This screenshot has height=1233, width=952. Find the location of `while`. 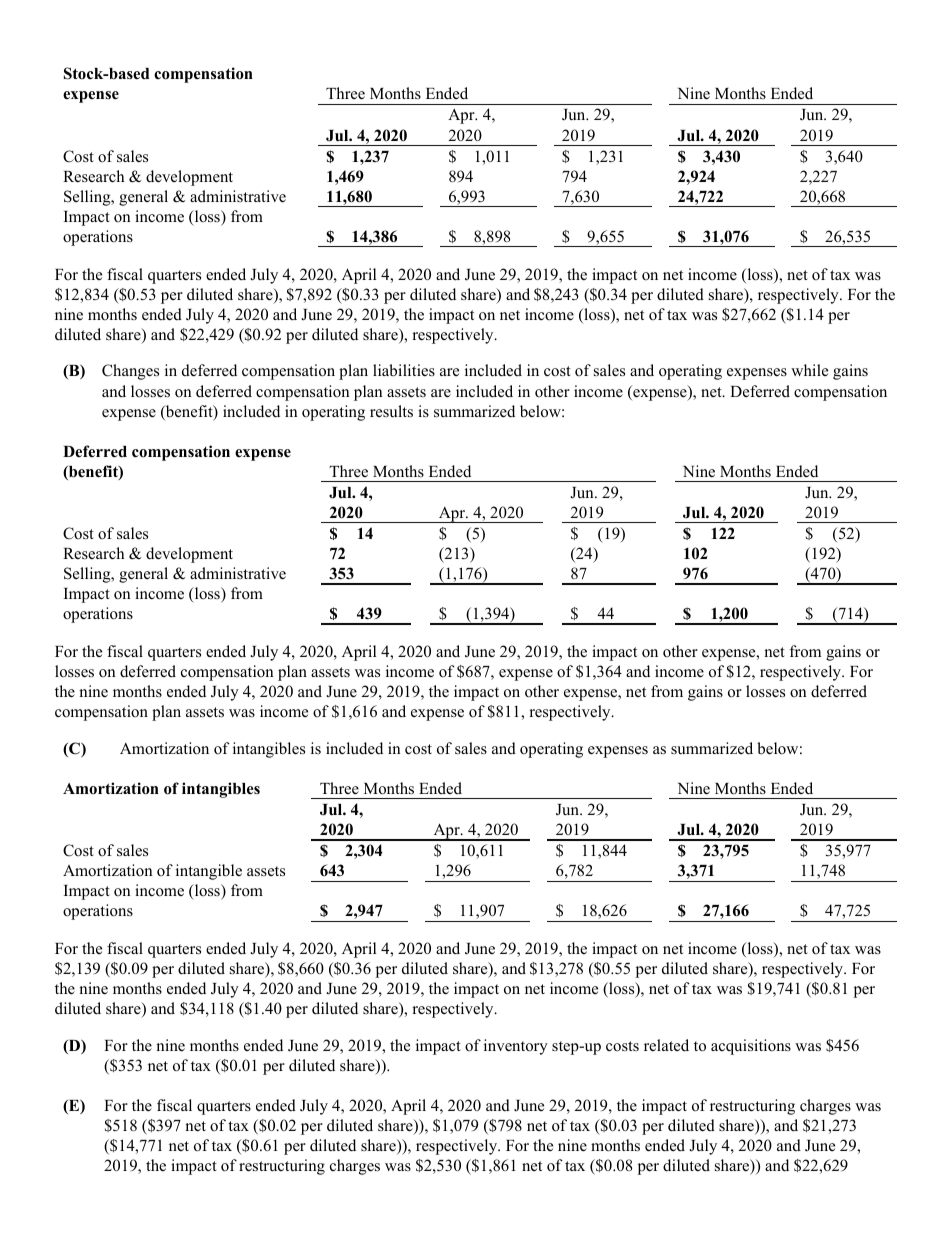

while is located at coordinates (809, 370).
